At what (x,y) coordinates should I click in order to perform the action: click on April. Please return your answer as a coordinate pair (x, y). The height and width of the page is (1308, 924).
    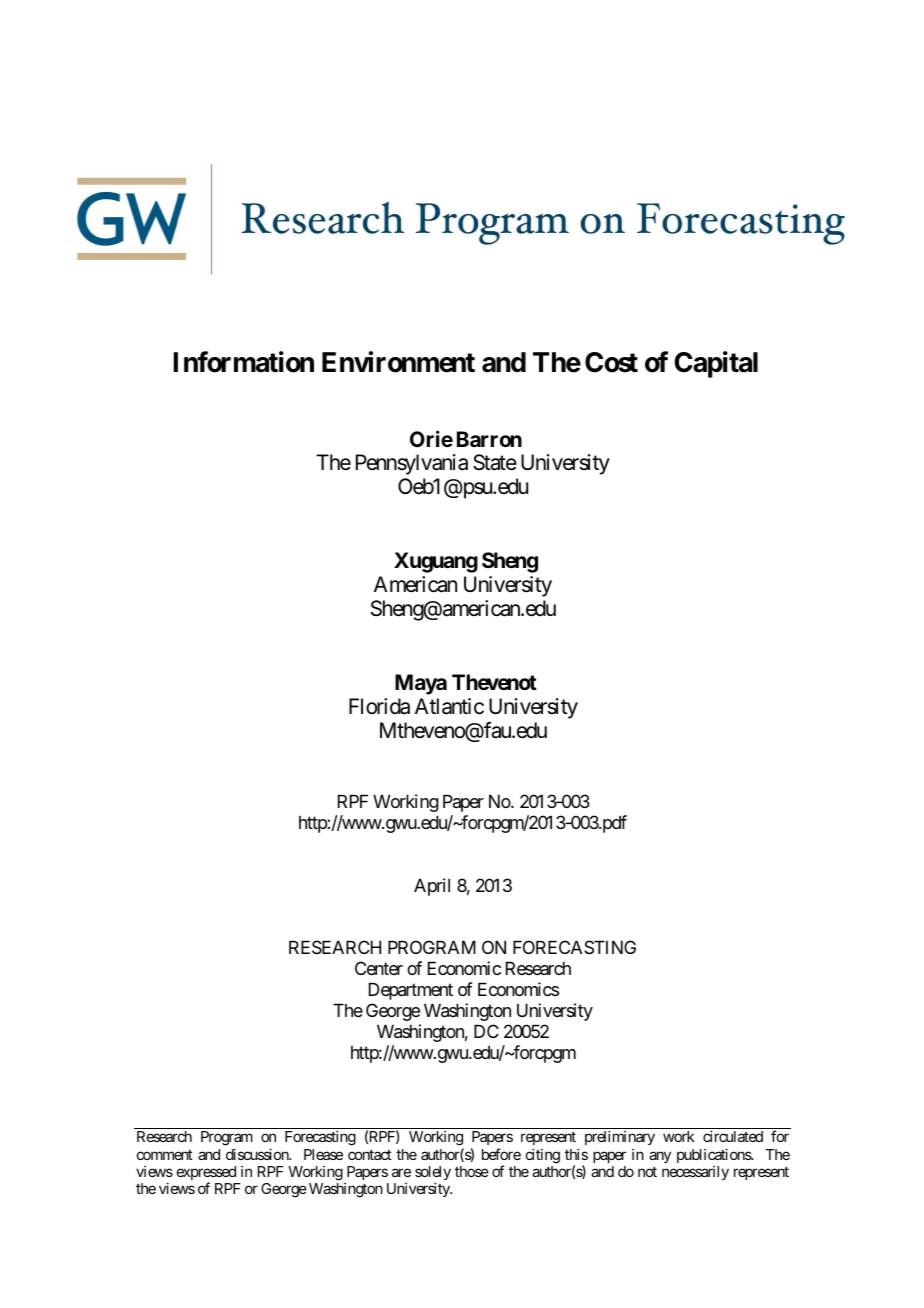
    Looking at the image, I should click on (432, 887).
